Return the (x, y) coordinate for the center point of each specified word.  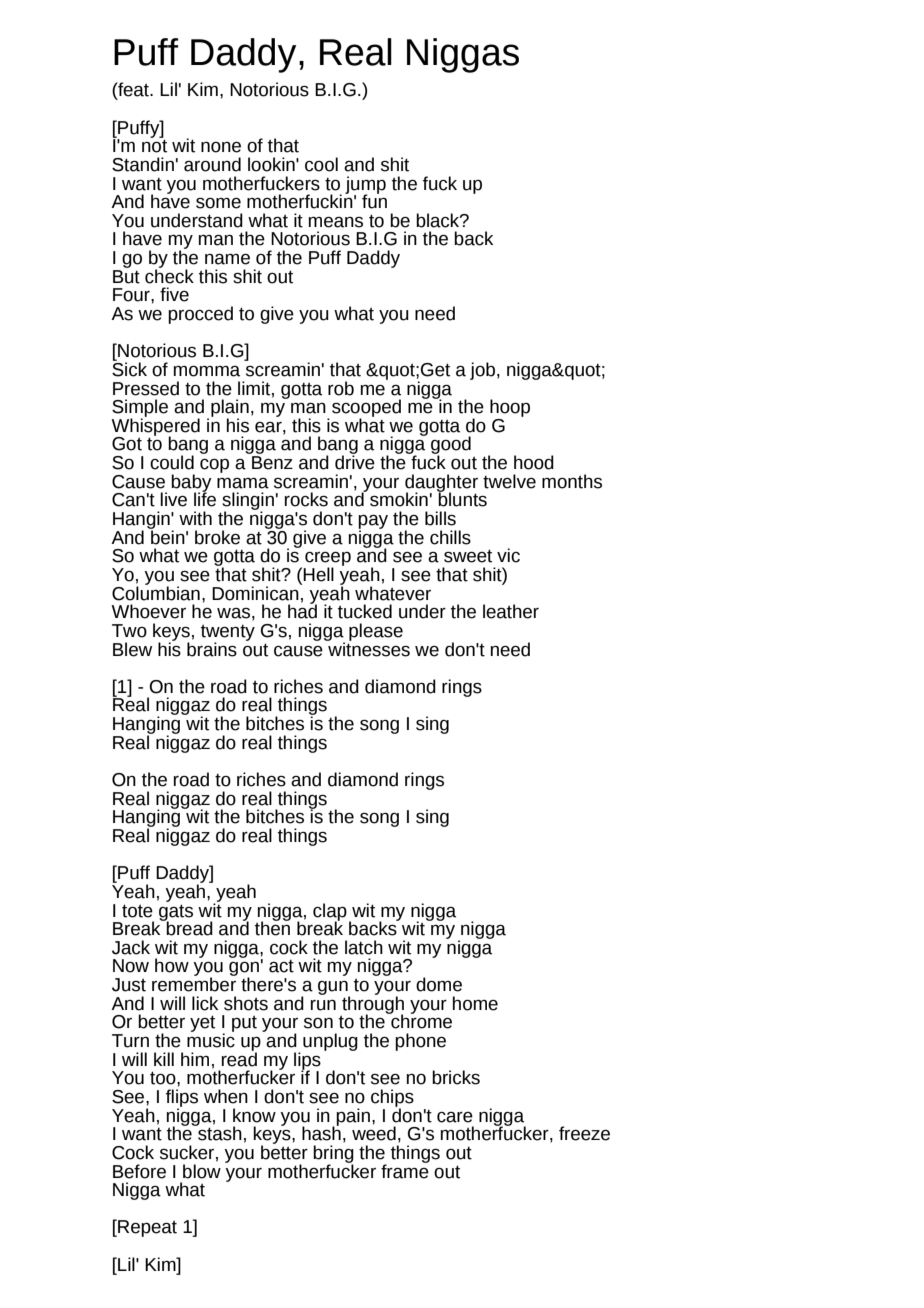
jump (365, 186)
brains (212, 648)
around (212, 164)
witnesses (368, 648)
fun (374, 200)
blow (202, 1170)
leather (511, 611)
